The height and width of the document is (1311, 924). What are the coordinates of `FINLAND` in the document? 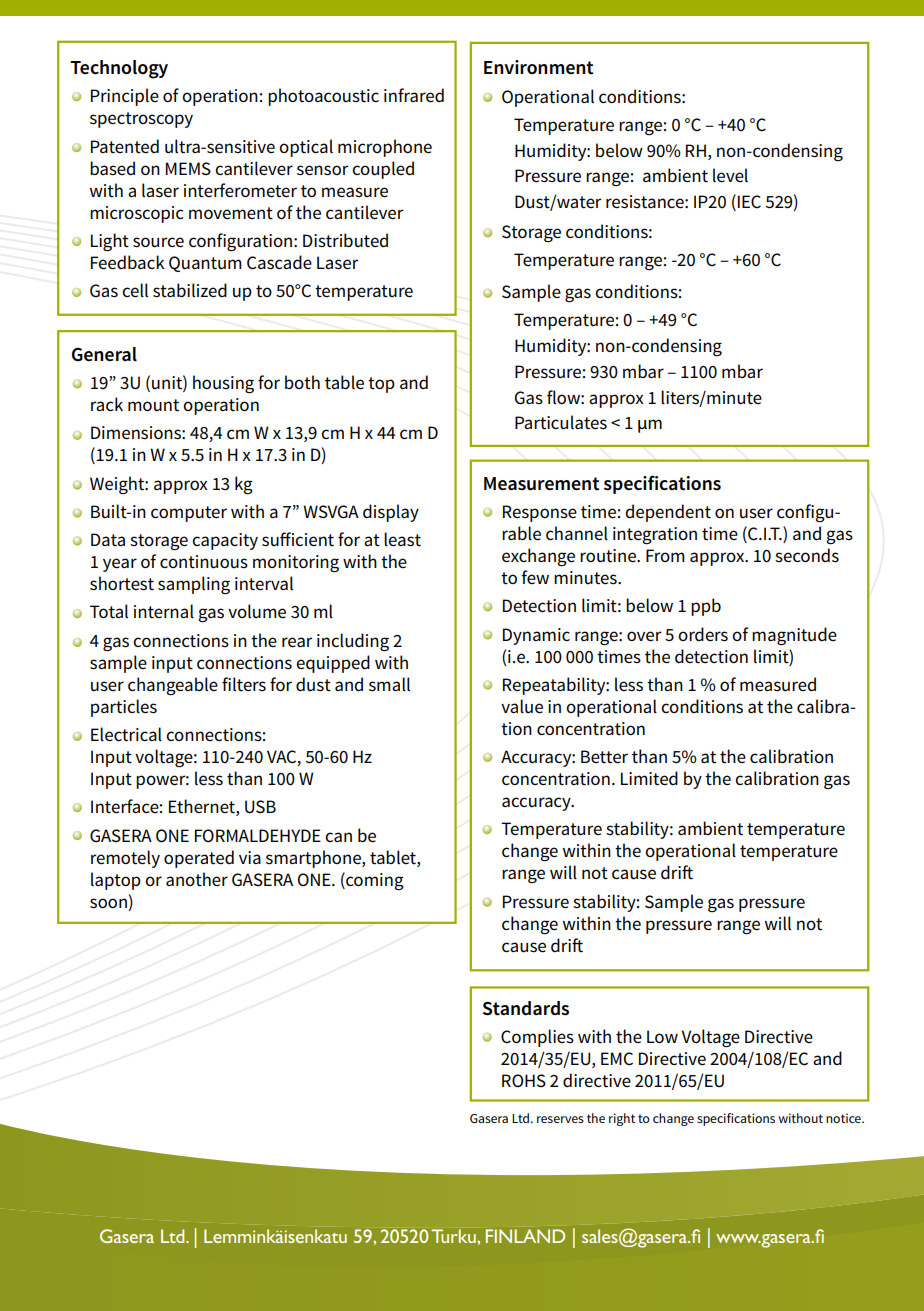 It's located at (525, 1236).
